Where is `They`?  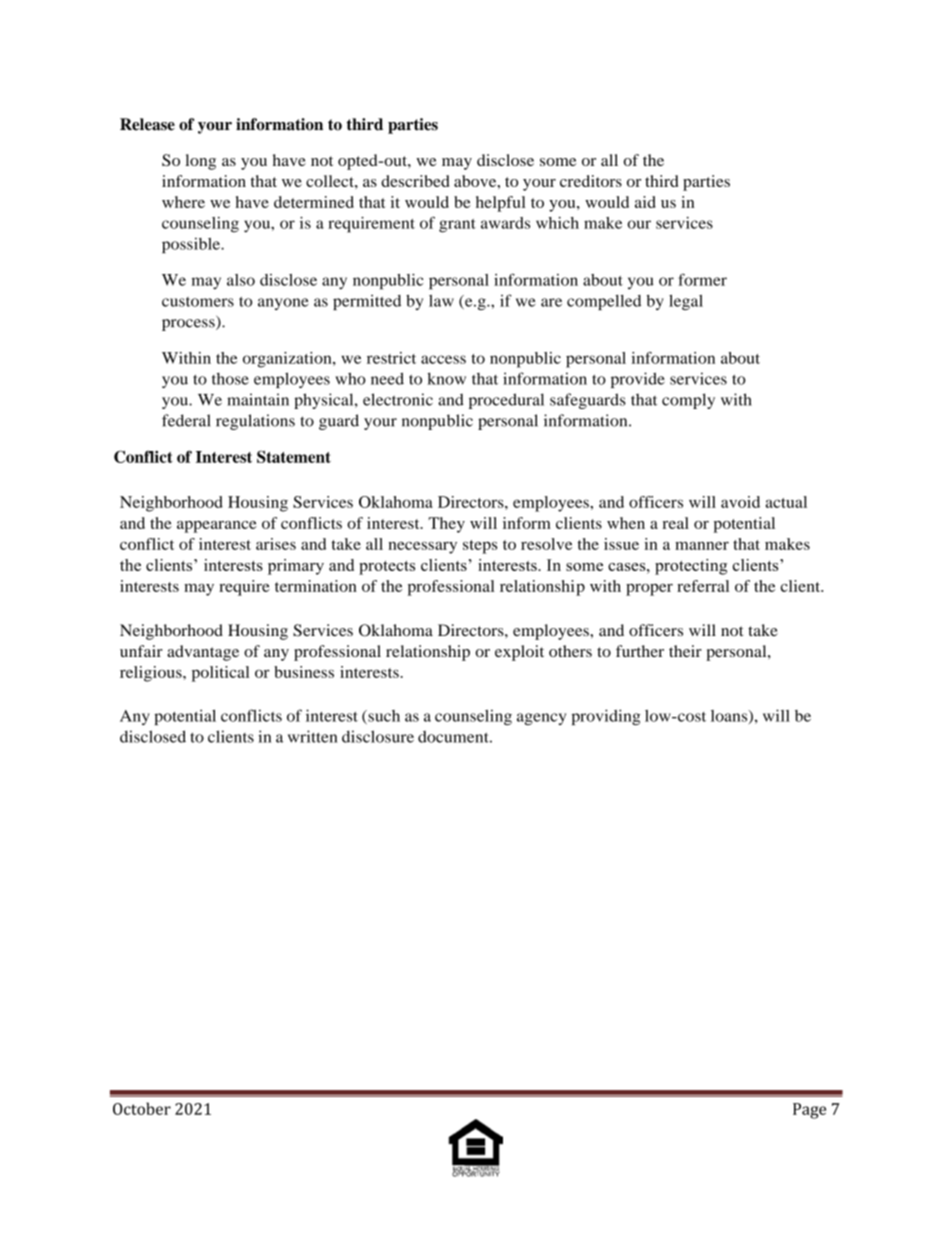
They is located at coordinates (446, 525).
